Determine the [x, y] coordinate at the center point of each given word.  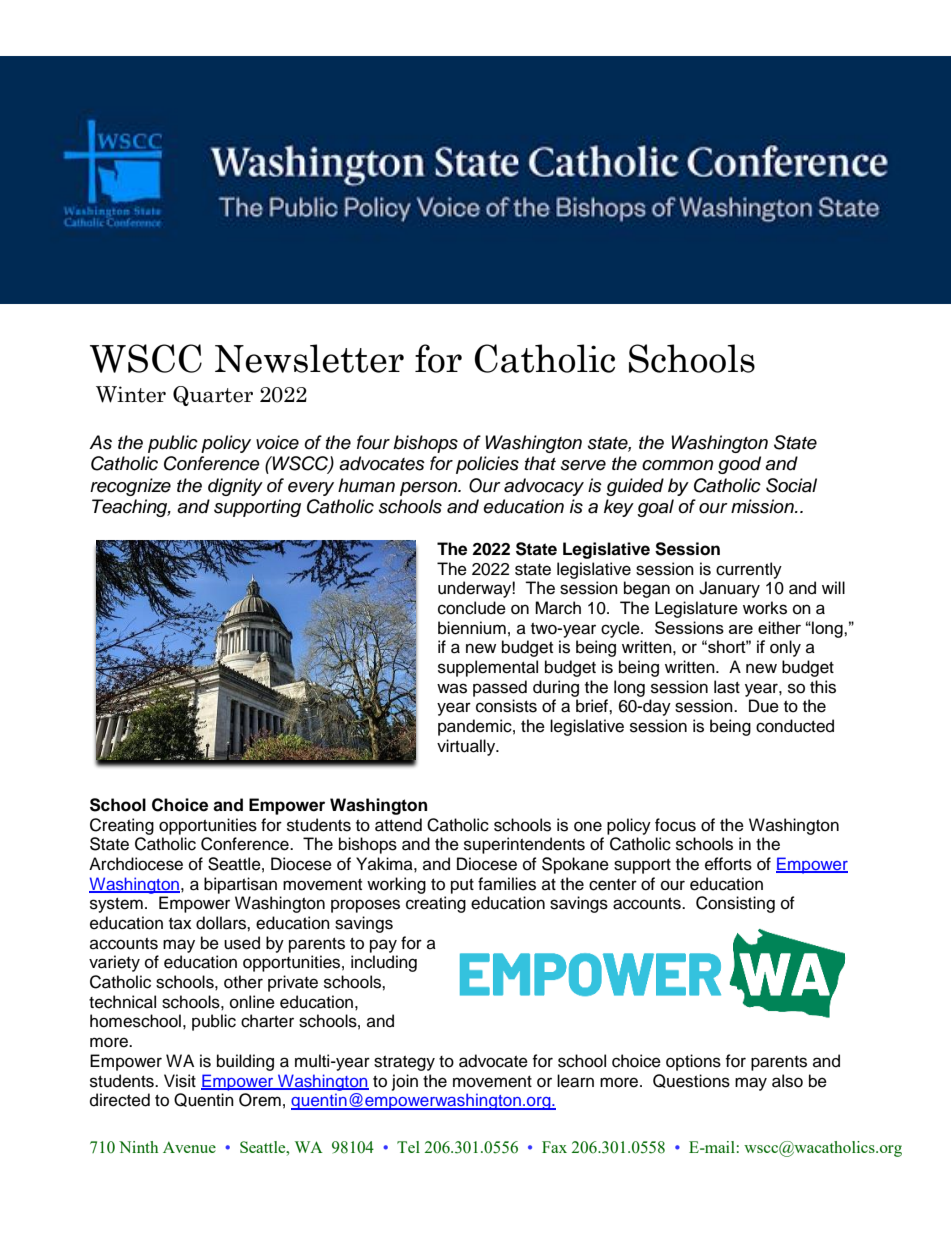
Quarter [213, 396]
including [384, 963]
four [373, 442]
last [727, 687]
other [243, 982]
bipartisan [240, 885]
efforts [728, 864]
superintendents [524, 845]
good [739, 465]
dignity [235, 487]
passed [500, 688]
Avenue [189, 1147]
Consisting [735, 904]
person [430, 489]
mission [763, 506]
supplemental [488, 668]
